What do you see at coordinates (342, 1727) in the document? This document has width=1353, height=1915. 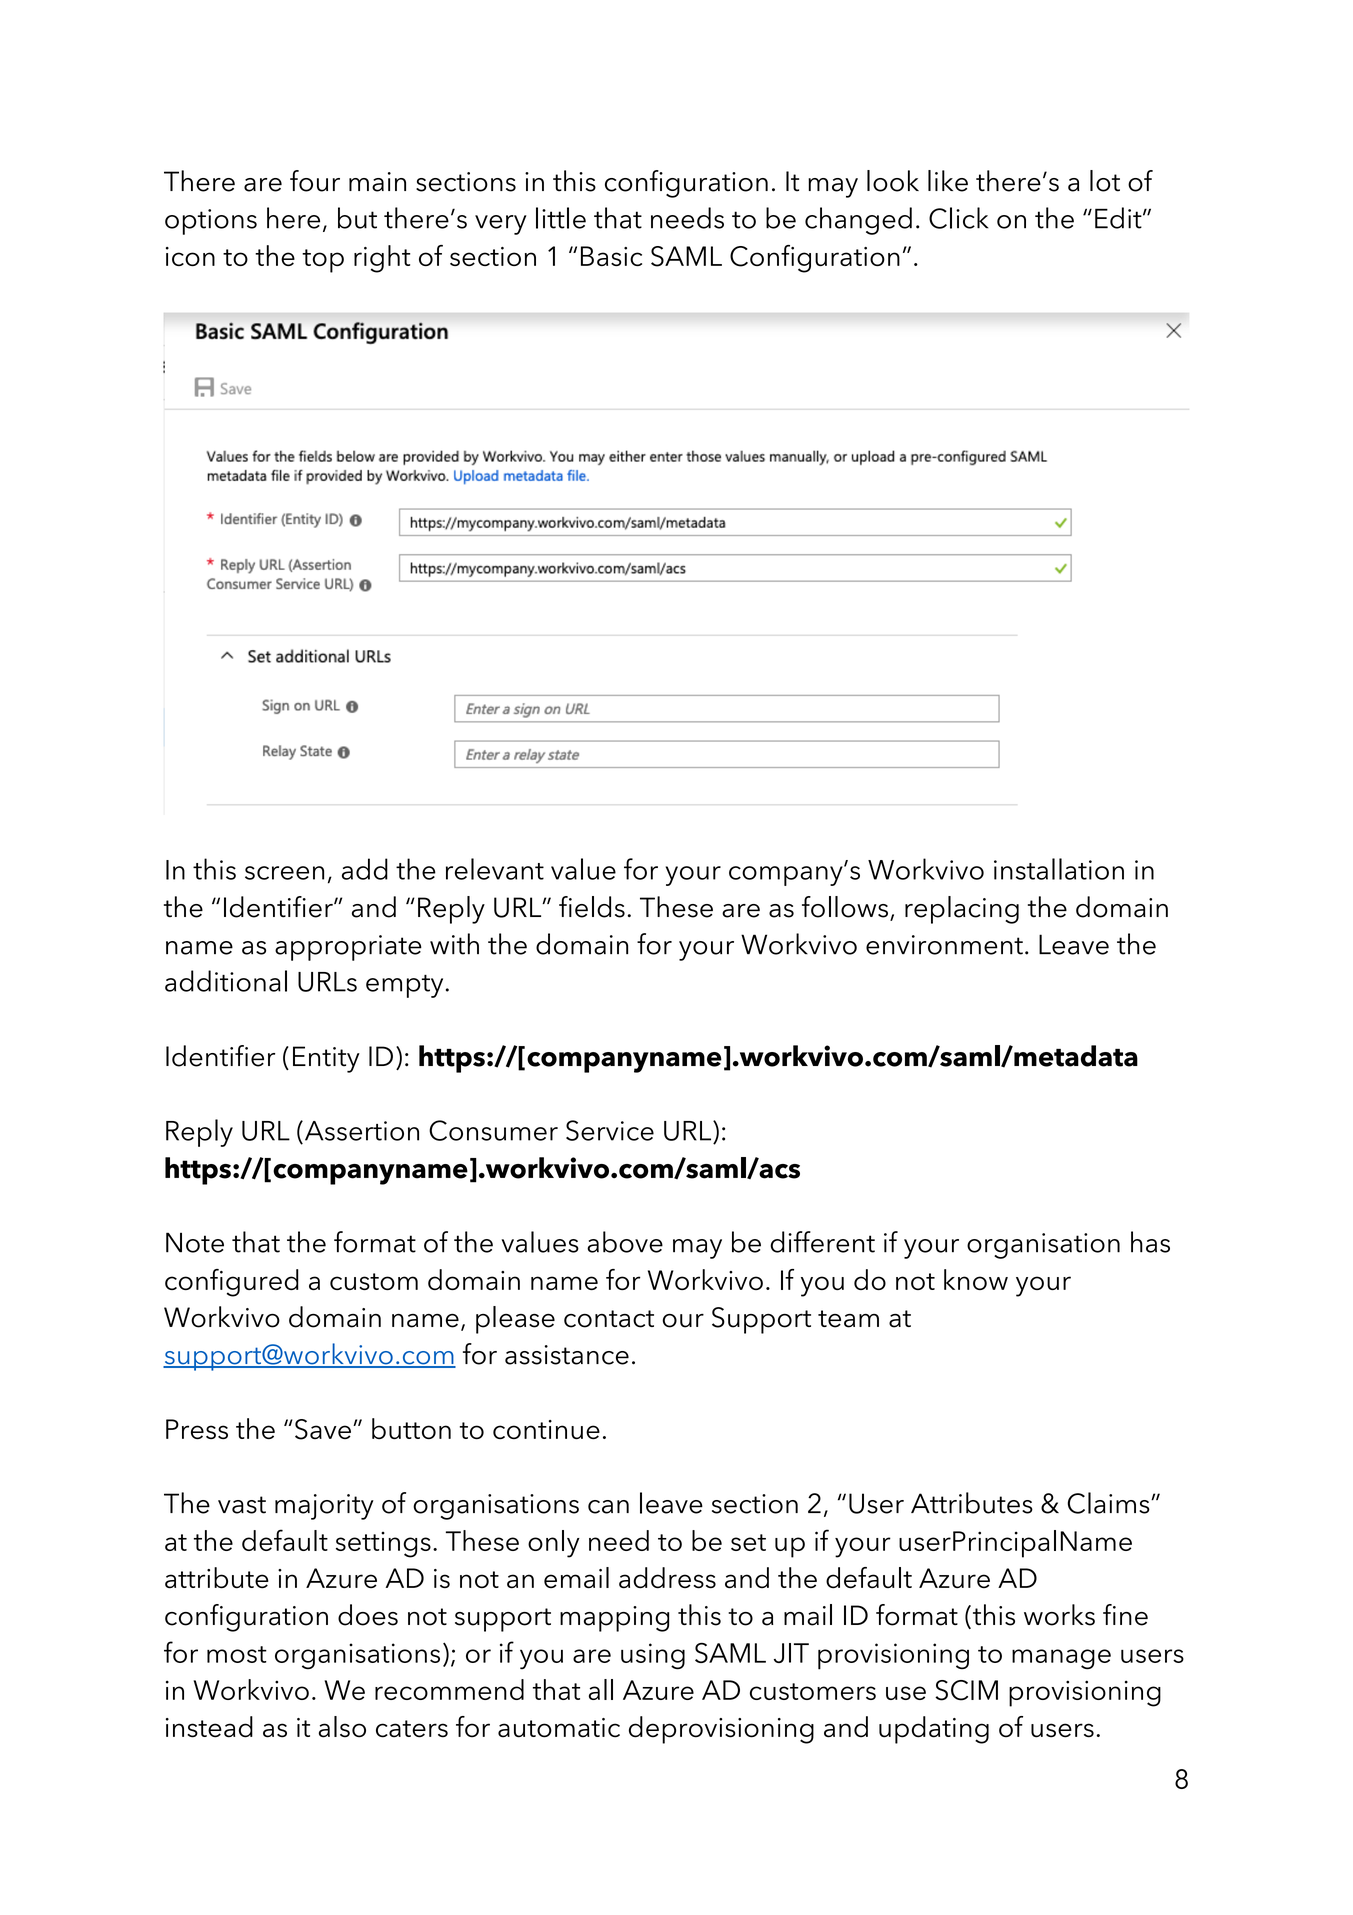 I see `also` at bounding box center [342, 1727].
